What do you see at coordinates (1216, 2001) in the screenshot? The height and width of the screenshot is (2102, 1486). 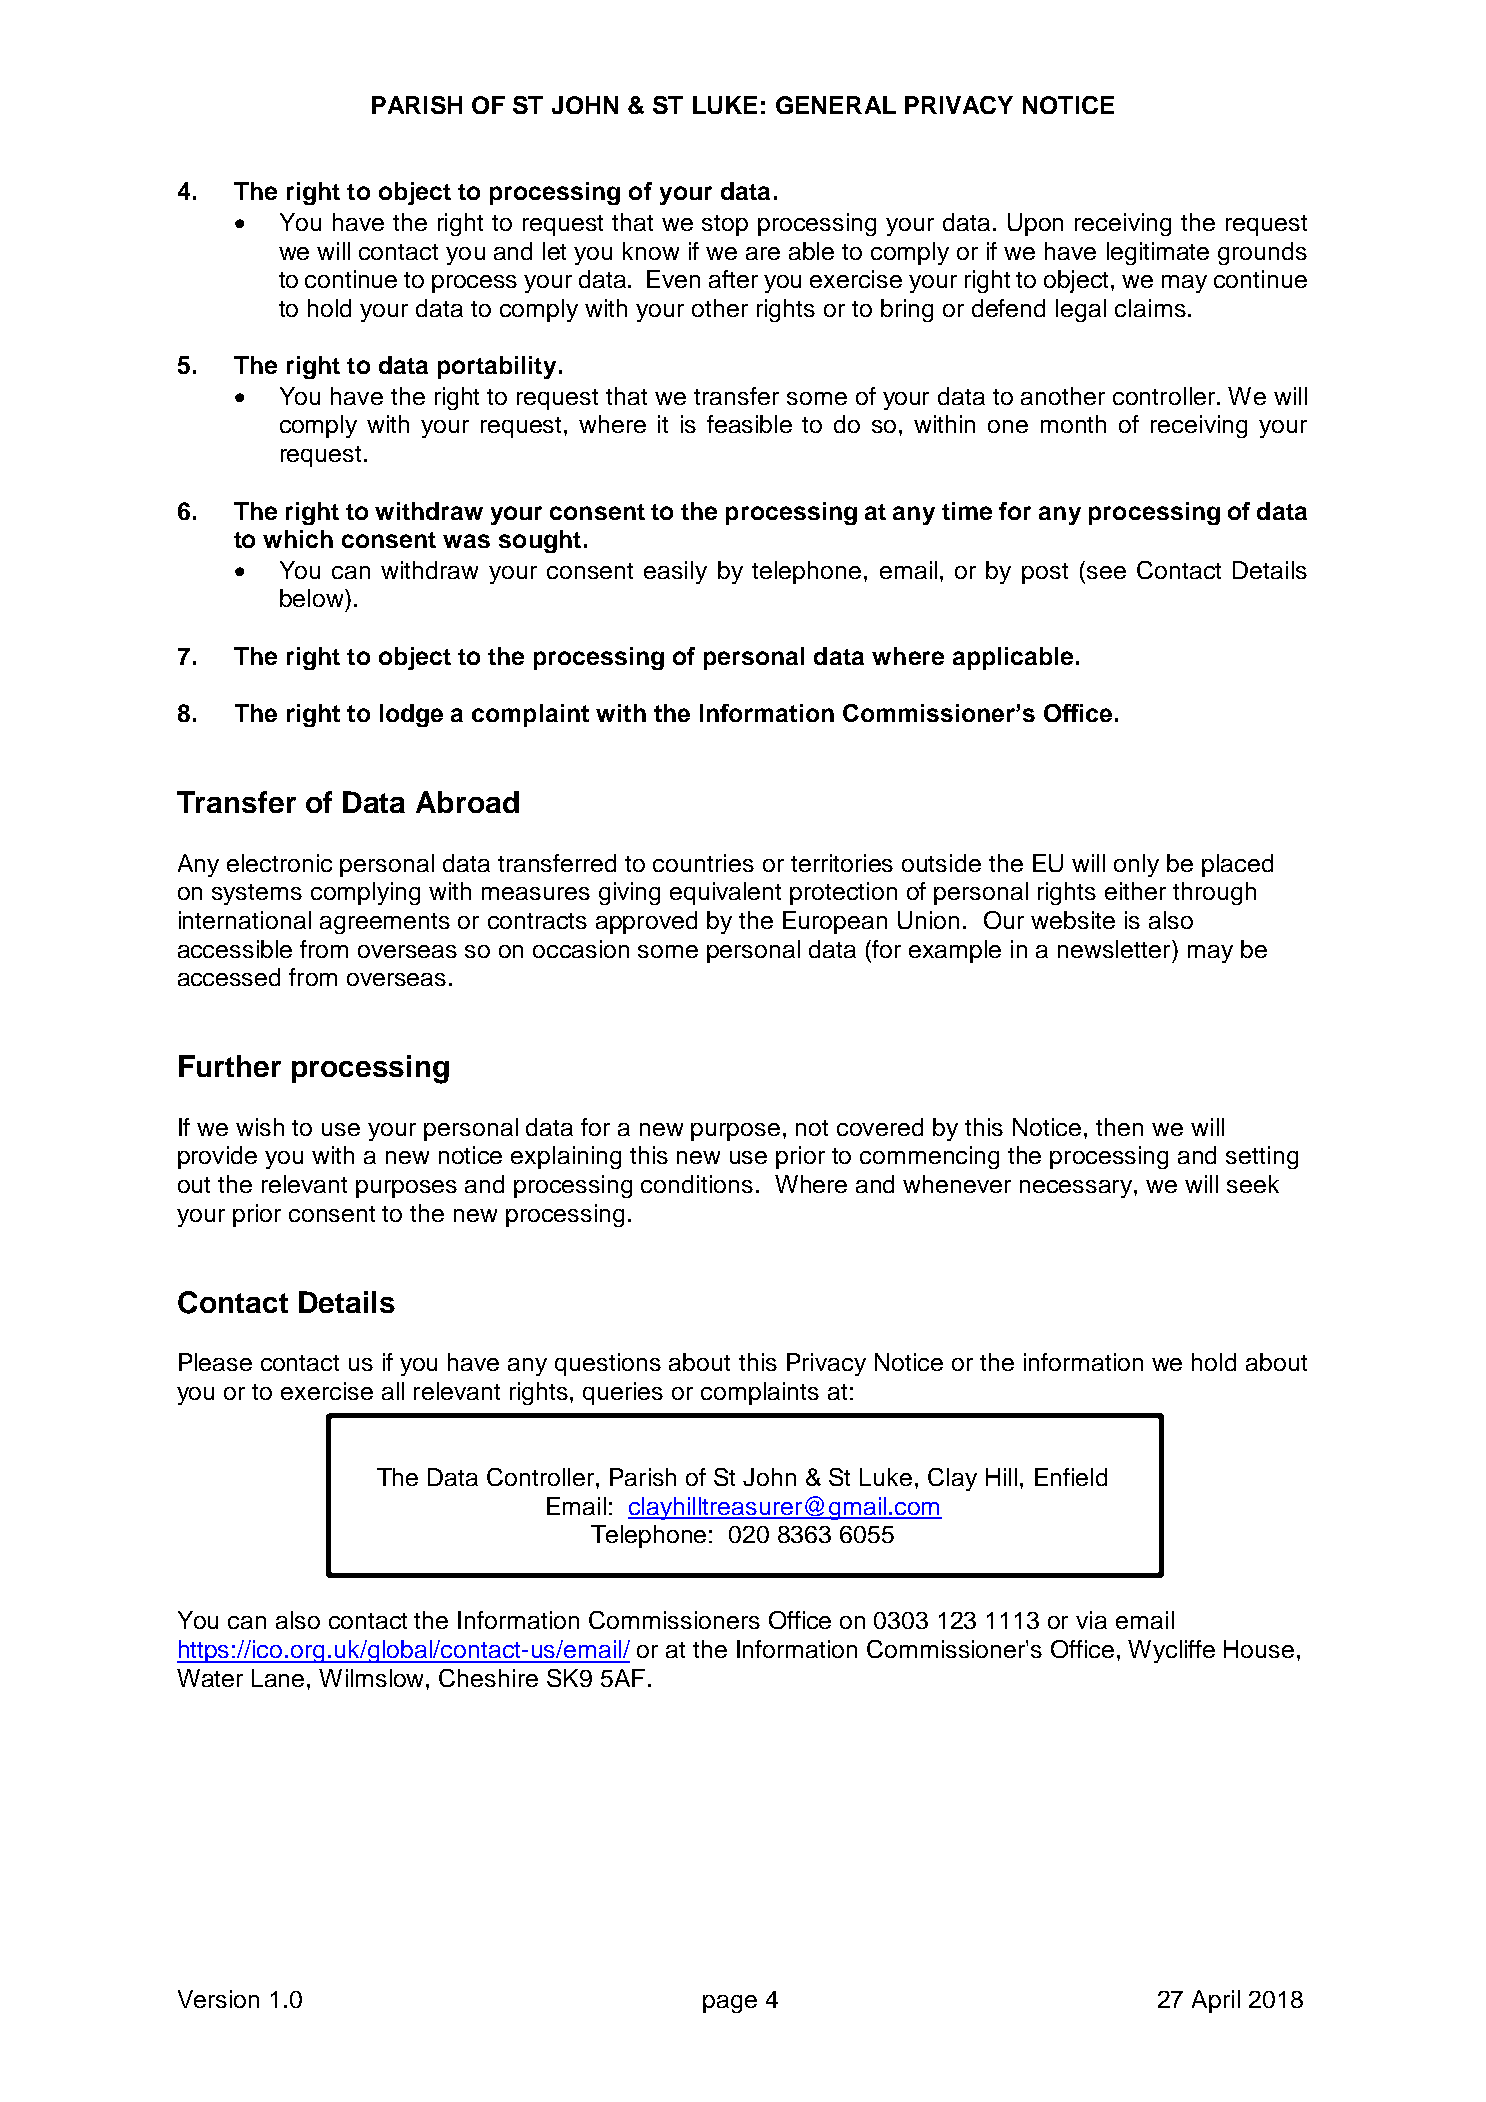 I see `April` at bounding box center [1216, 2001].
